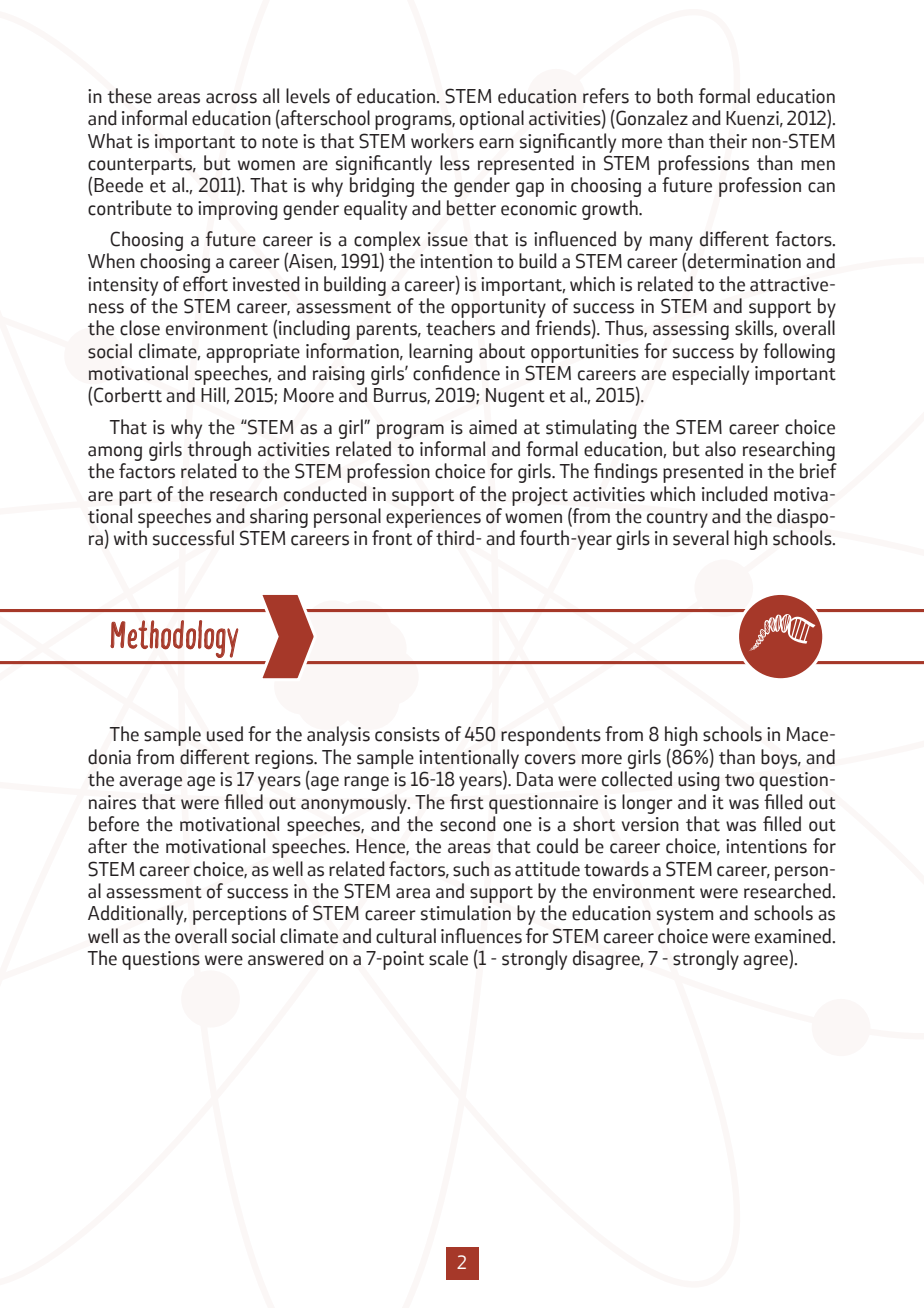  Describe the element at coordinates (739, 780) in the screenshot. I see `two` at that location.
